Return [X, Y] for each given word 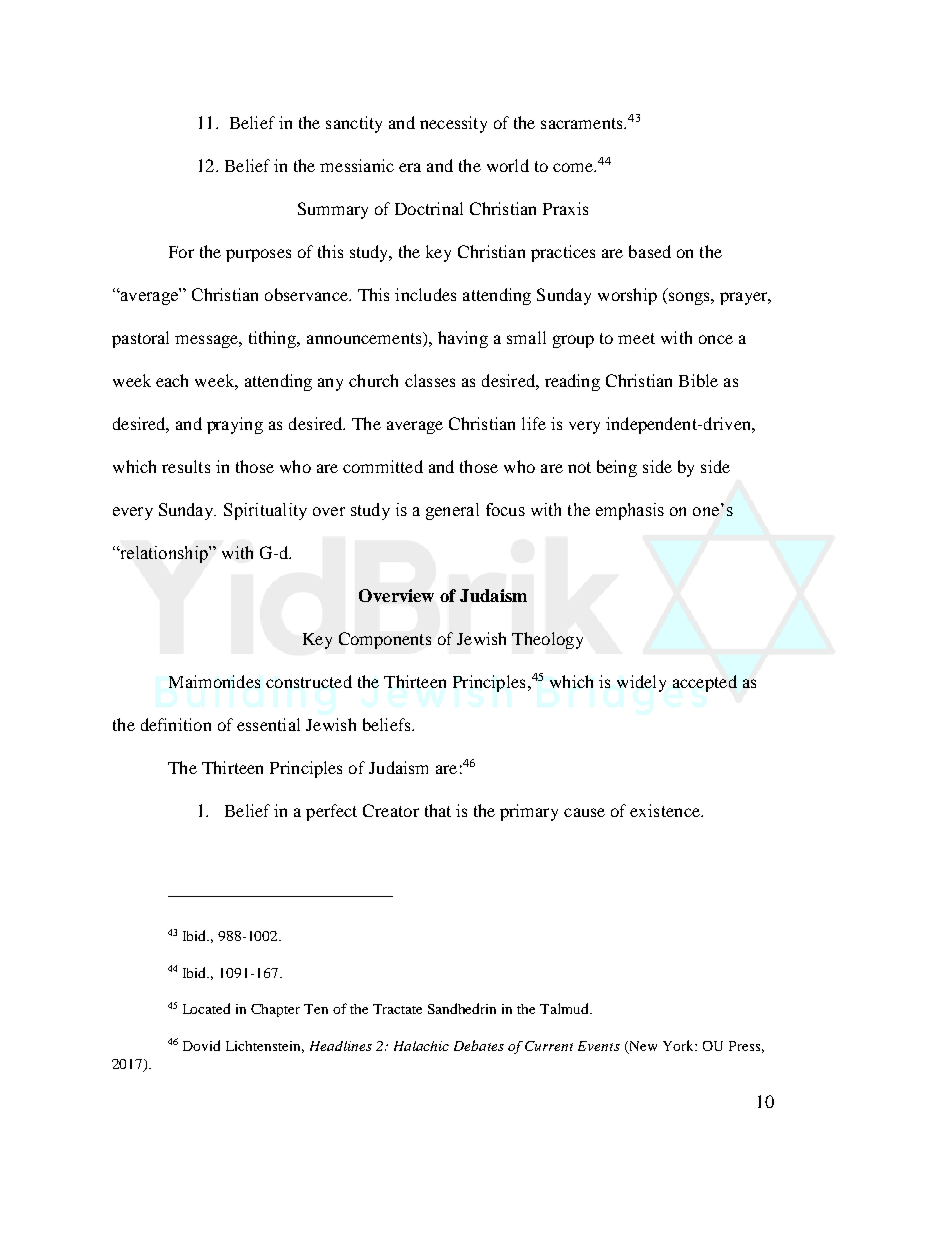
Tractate [397, 1009]
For [181, 252]
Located [206, 1008]
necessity [453, 124]
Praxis [565, 208]
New [642, 1047]
